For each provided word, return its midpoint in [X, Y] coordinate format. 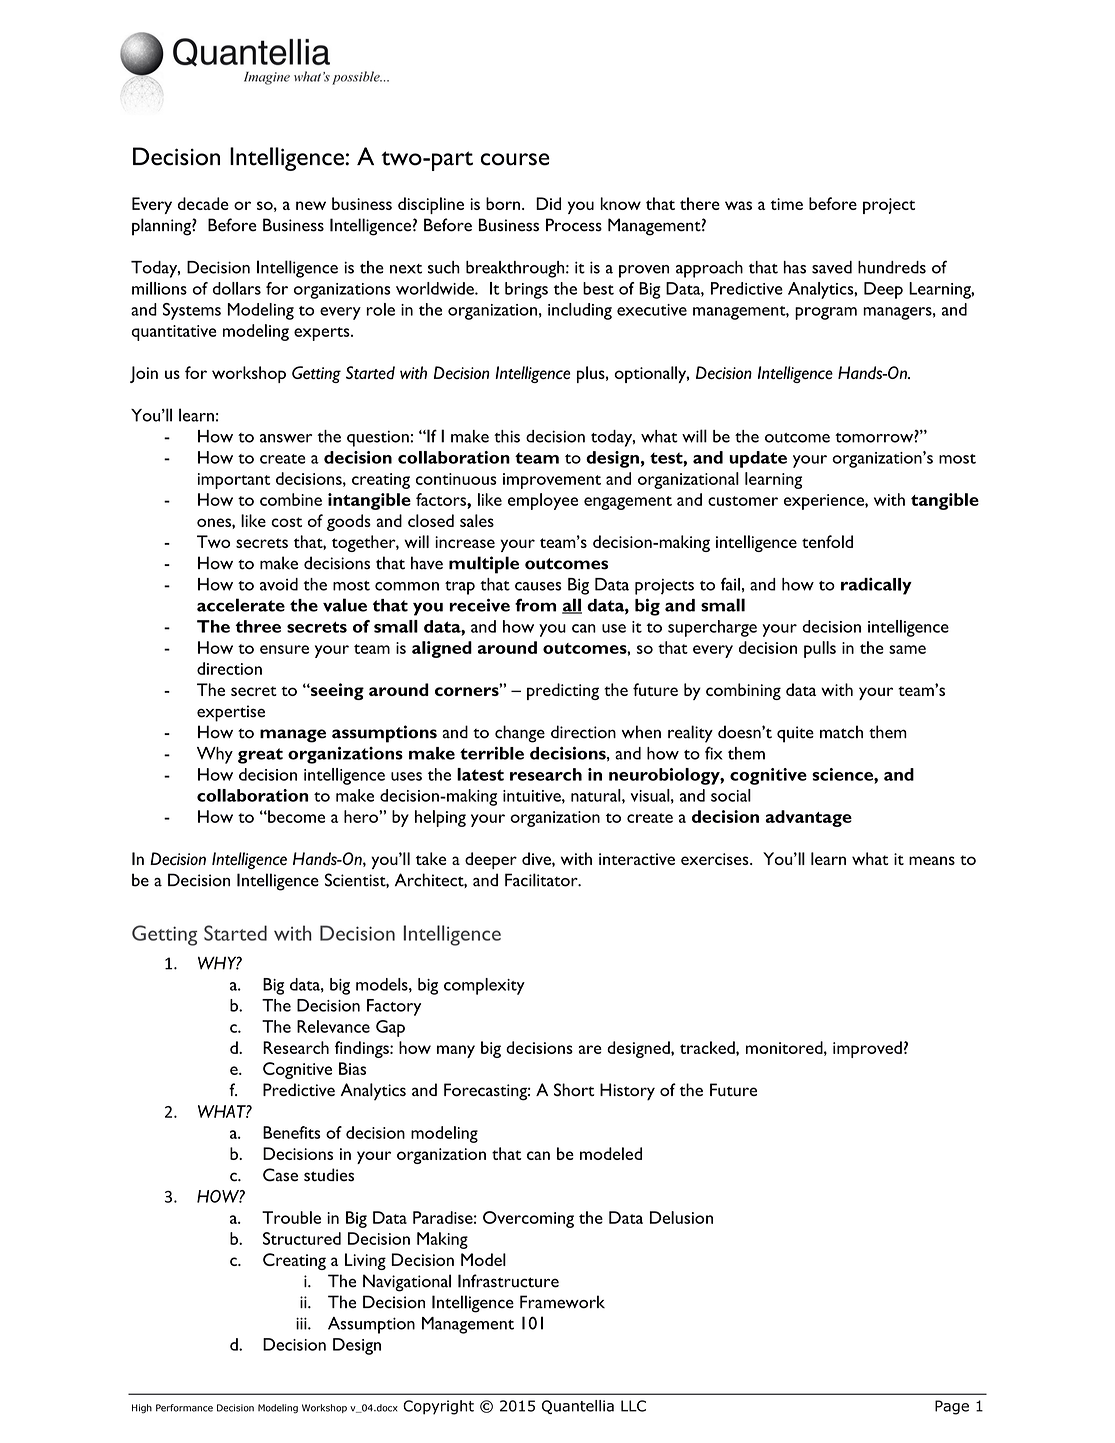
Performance [184, 1408]
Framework [562, 1302]
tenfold [827, 541]
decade [203, 203]
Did [548, 203]
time [787, 204]
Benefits [292, 1132]
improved [867, 1049]
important [234, 481]
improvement [552, 481]
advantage [808, 818]
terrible [492, 753]
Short [574, 1089]
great [260, 756]
